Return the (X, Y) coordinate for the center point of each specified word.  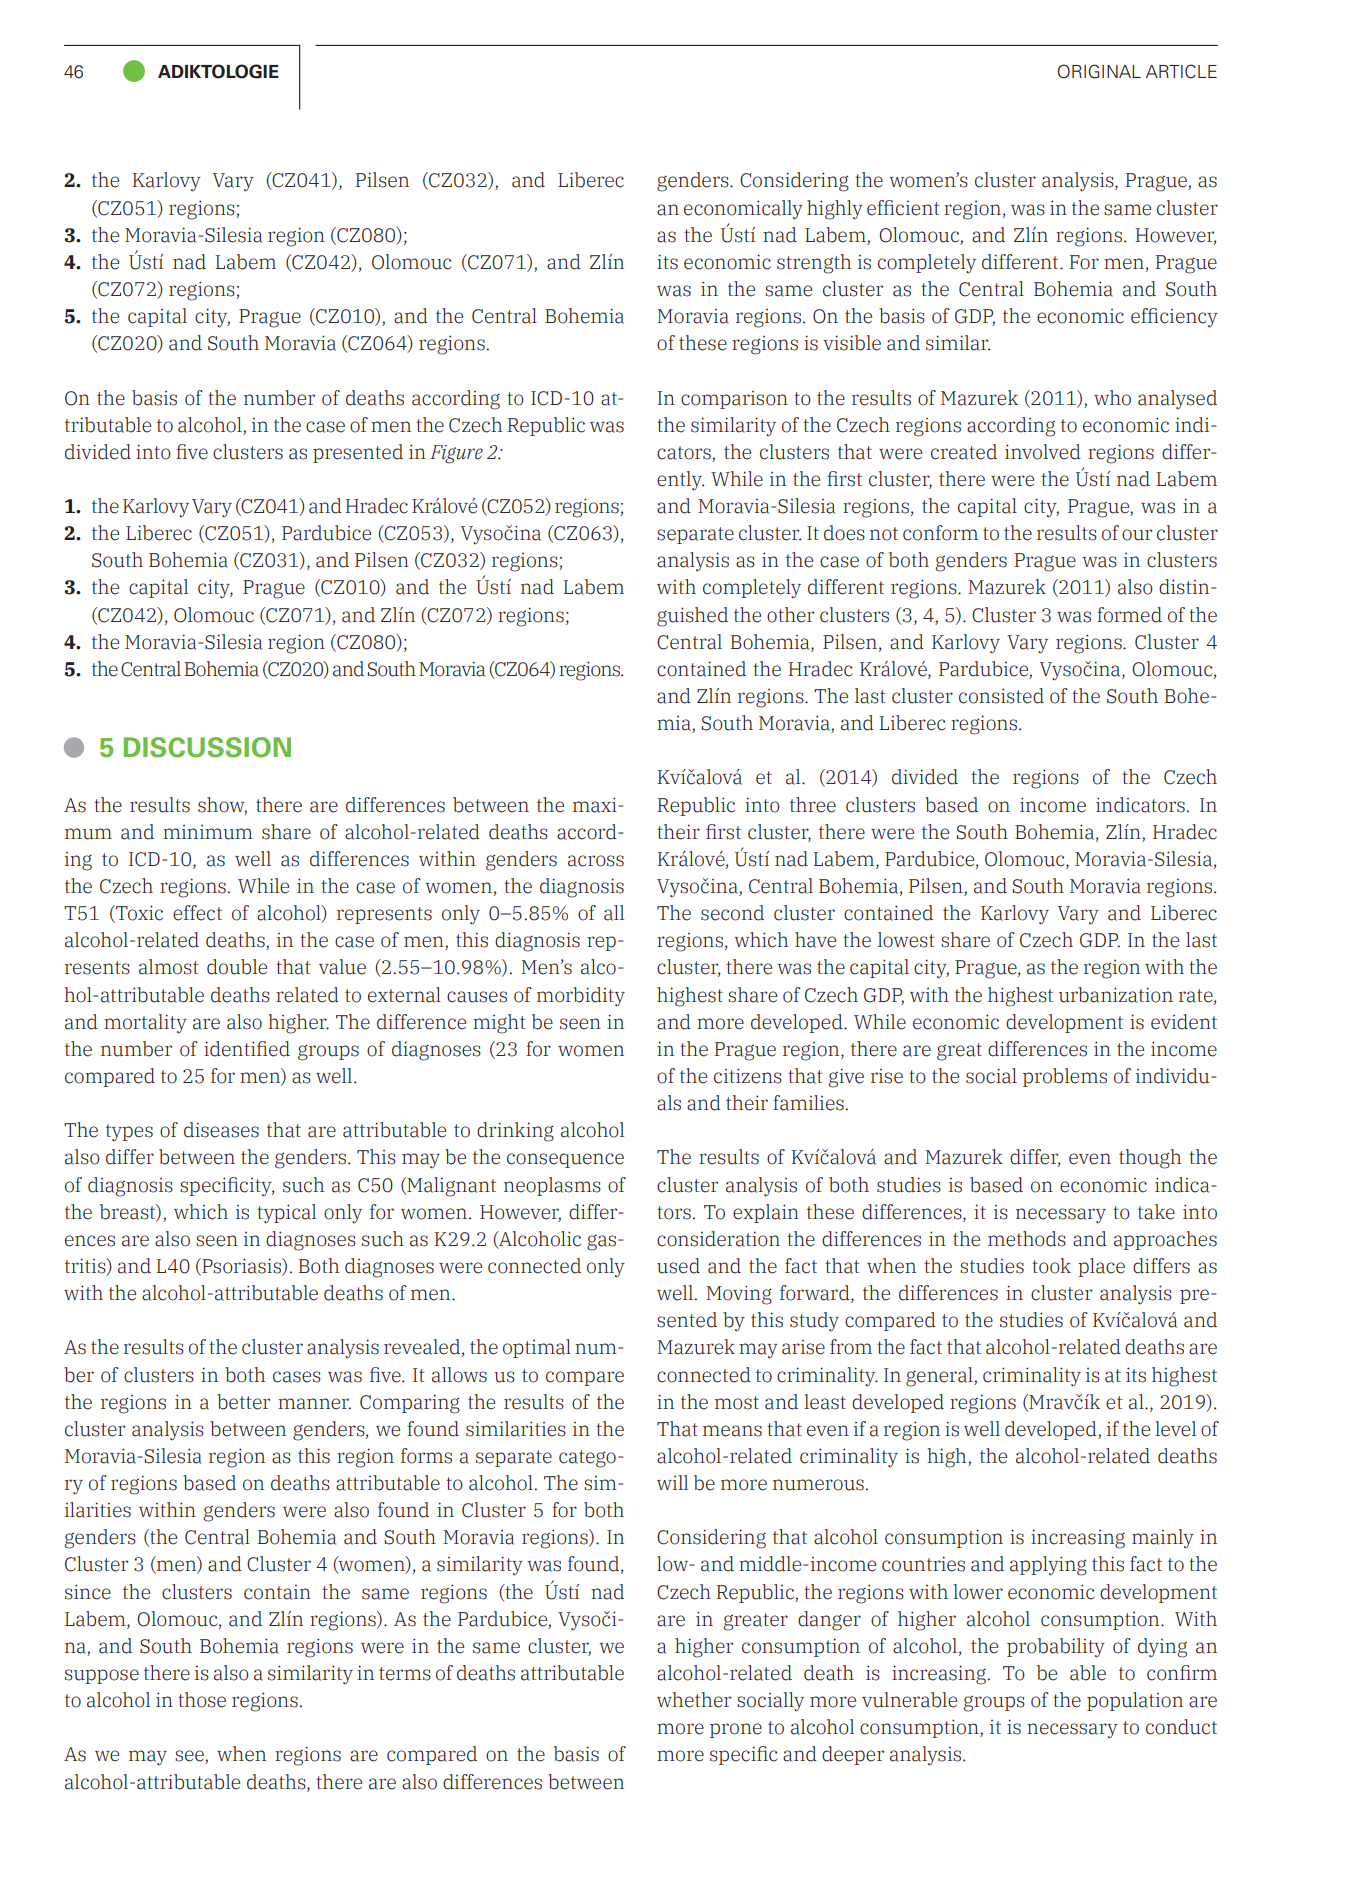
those (202, 1700)
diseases (221, 1130)
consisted (1001, 696)
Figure (456, 454)
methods (1027, 1239)
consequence (565, 1160)
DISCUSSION (207, 747)
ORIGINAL (1099, 71)
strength (814, 264)
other (790, 615)
